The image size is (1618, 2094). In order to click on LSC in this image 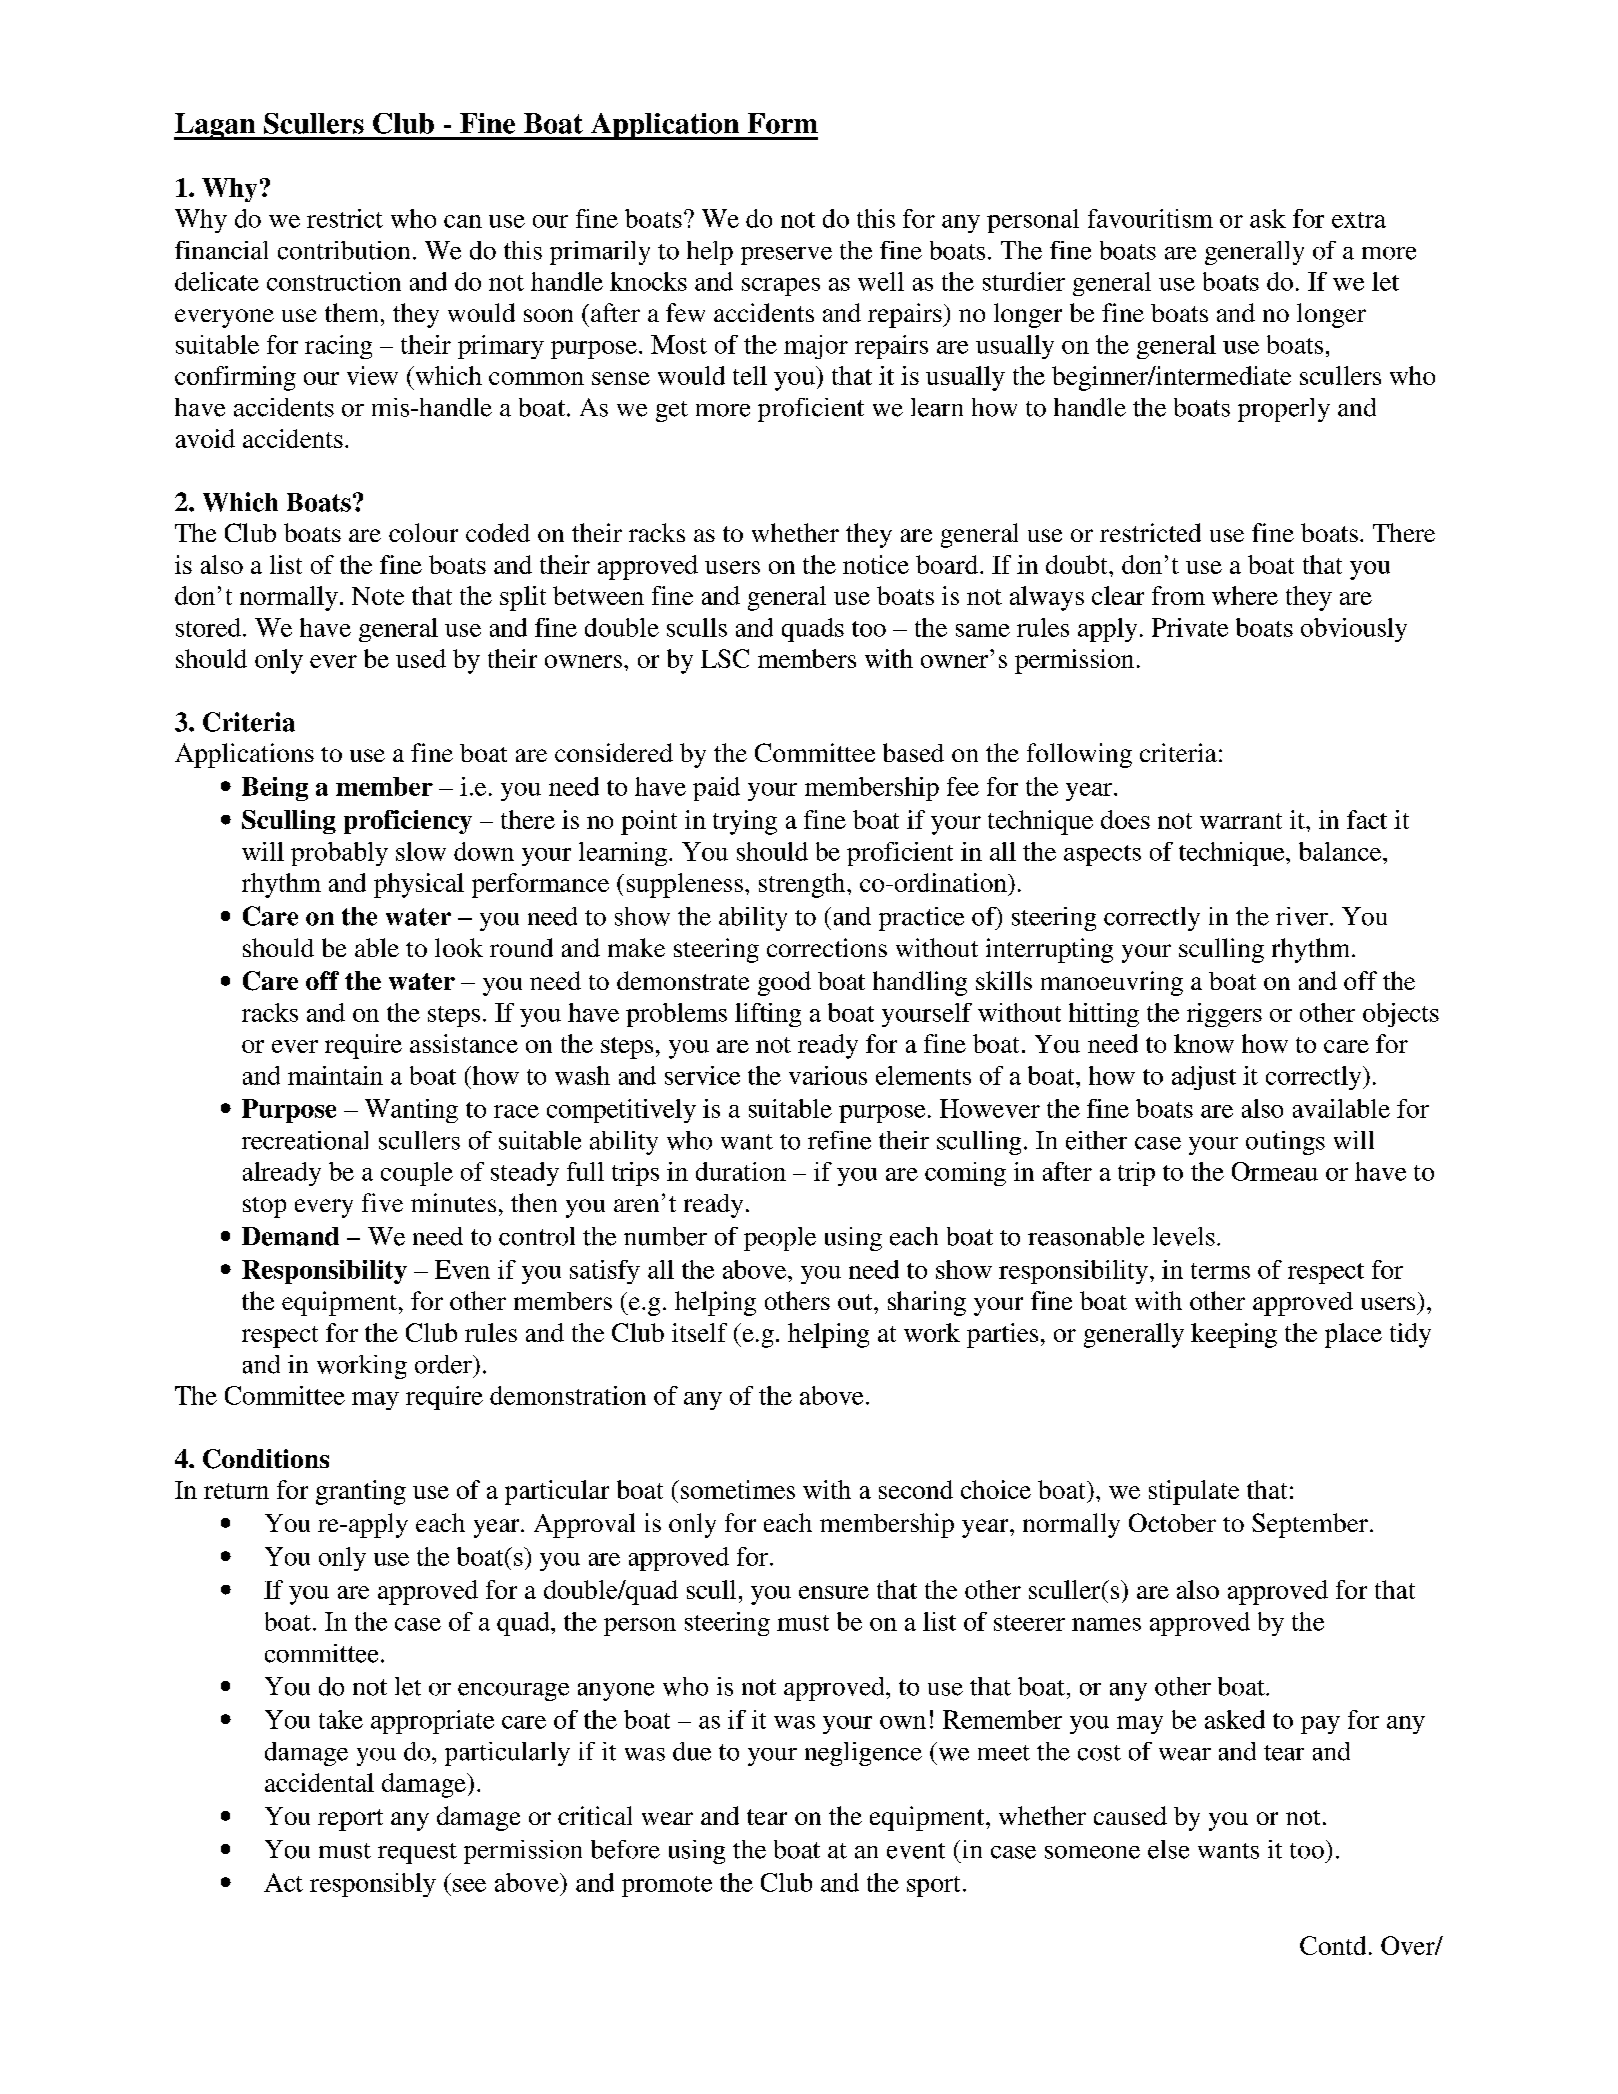, I will do `click(725, 658)`.
